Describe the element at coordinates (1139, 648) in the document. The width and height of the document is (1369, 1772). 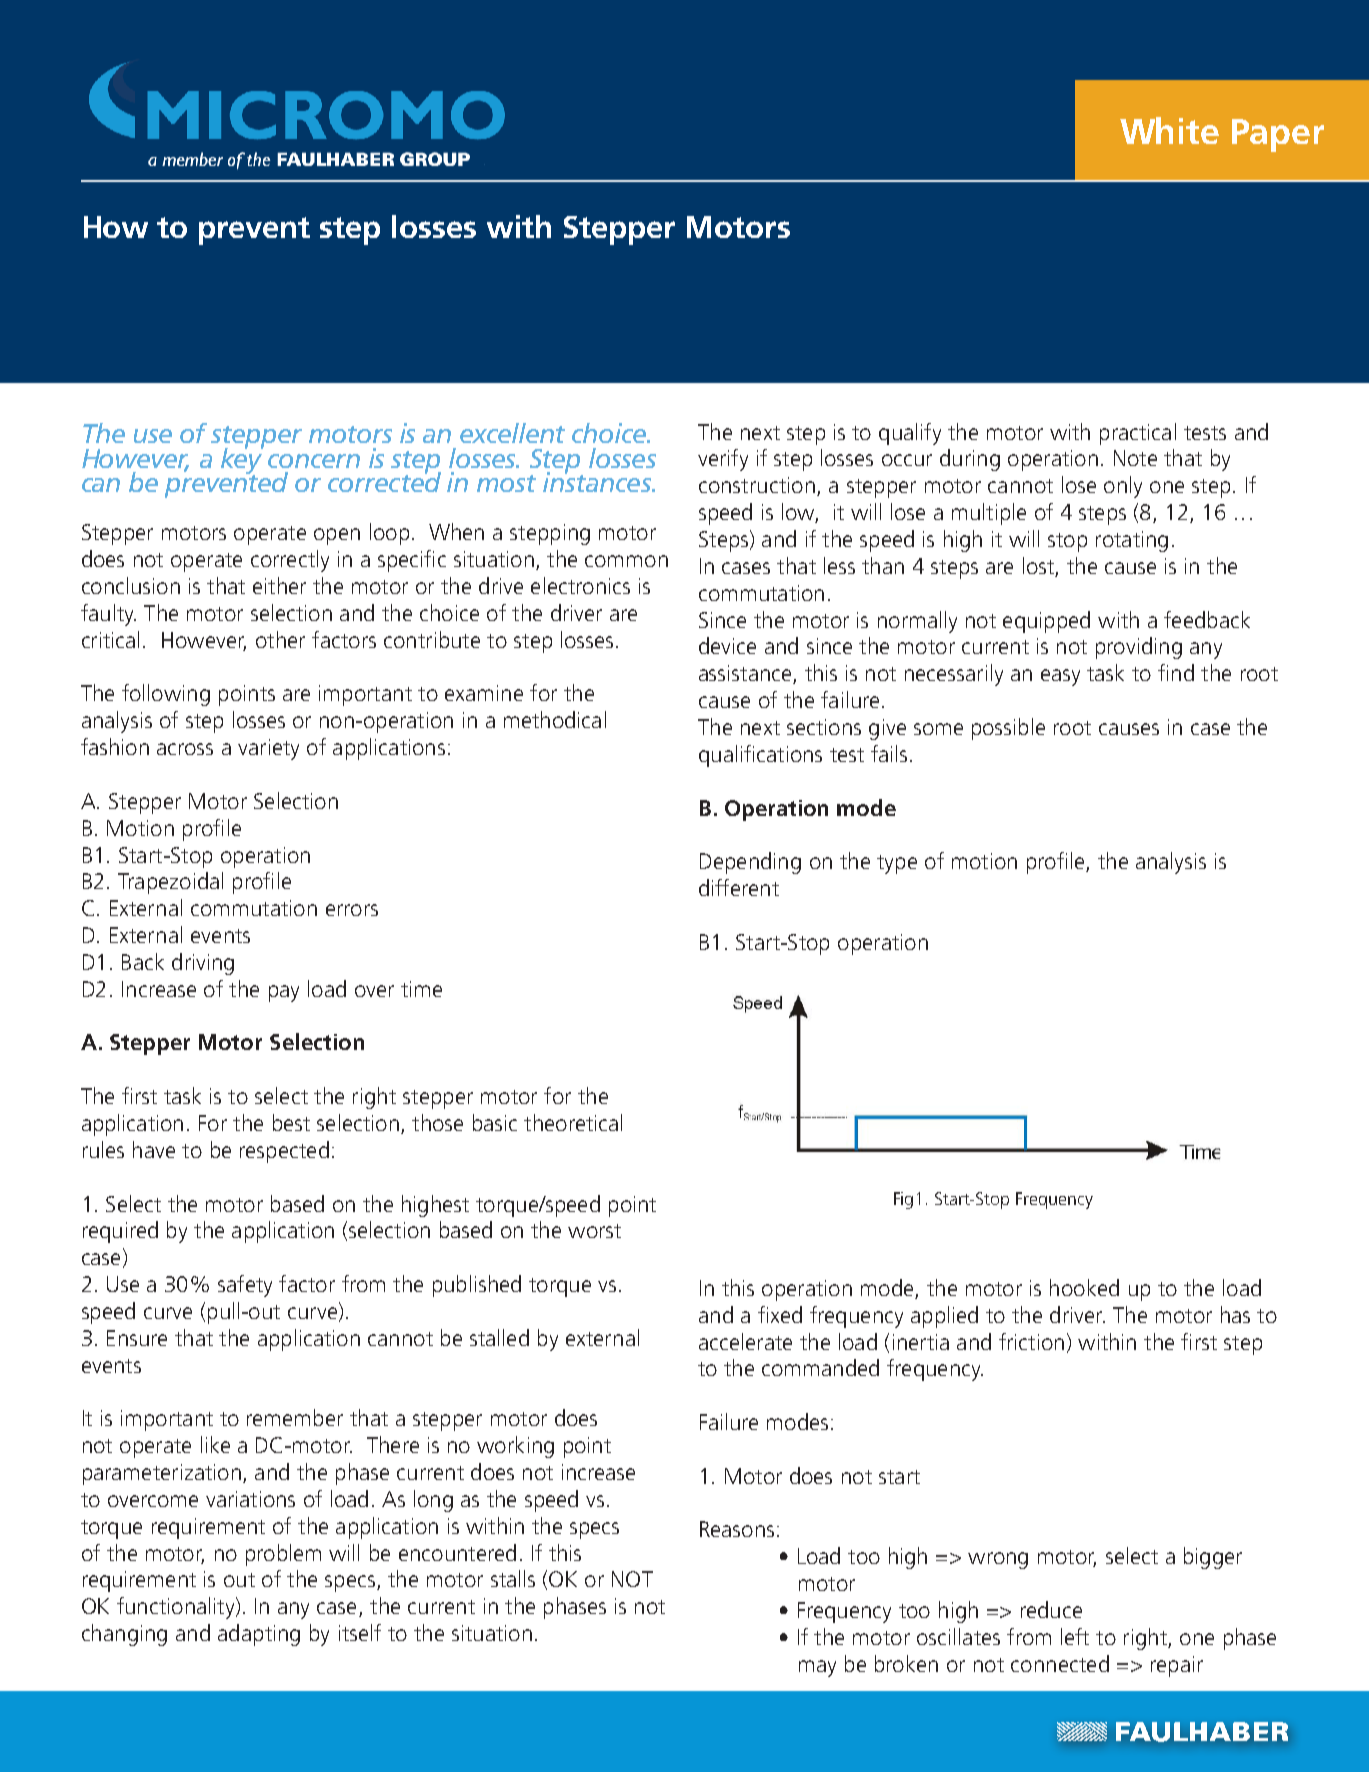
I see `providing` at that location.
